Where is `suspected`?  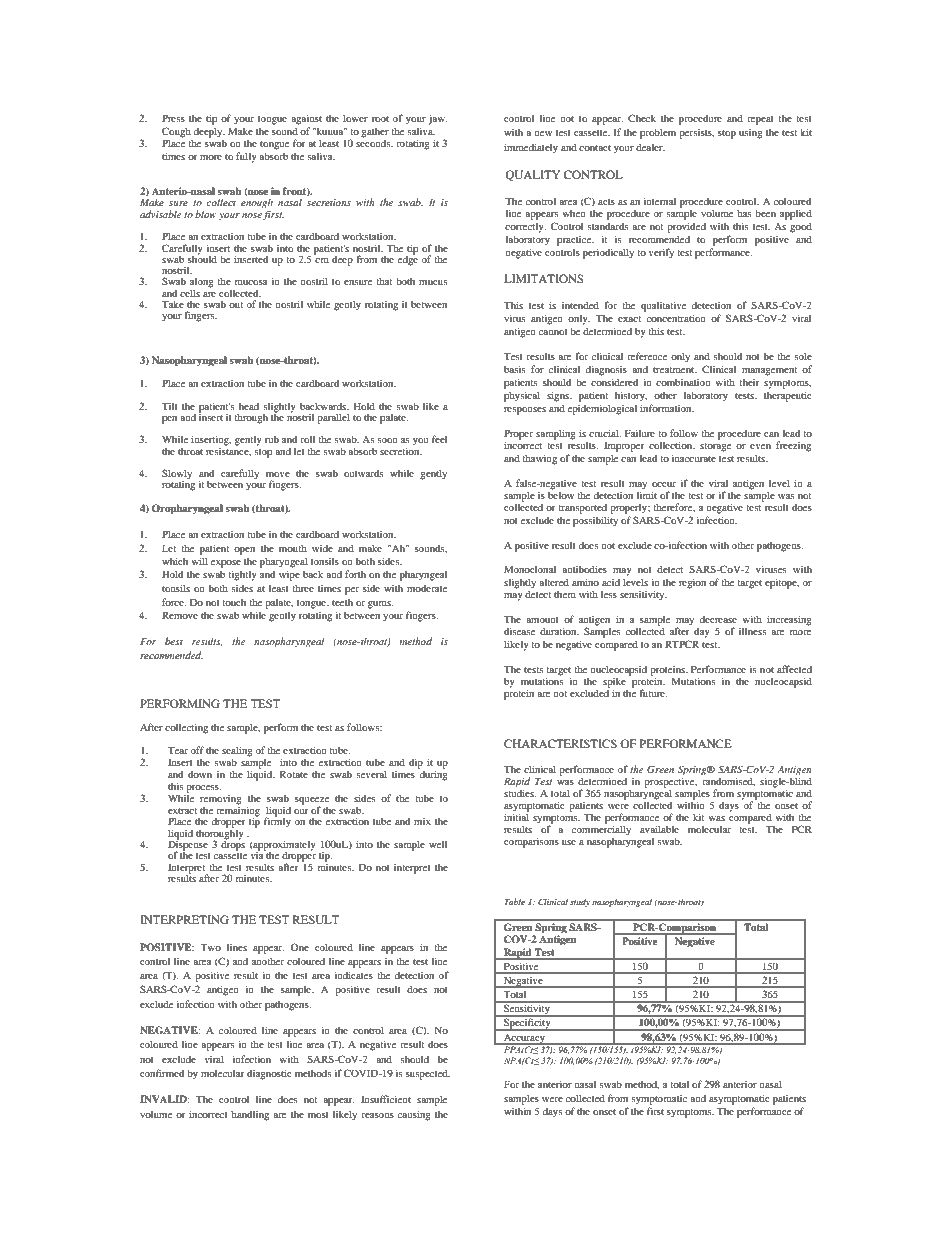
suspected is located at coordinates (428, 1074).
